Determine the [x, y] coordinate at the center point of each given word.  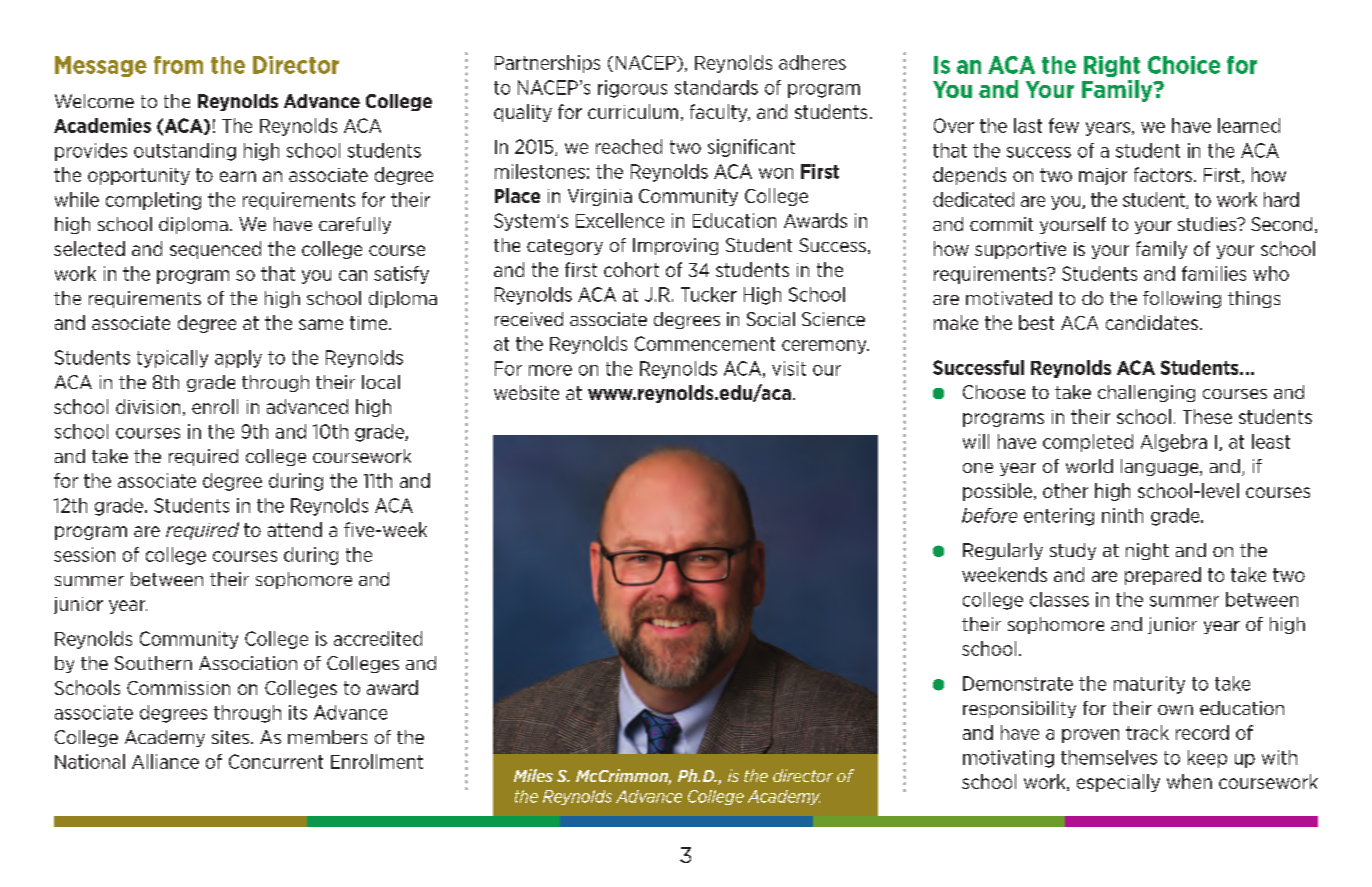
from [178, 65]
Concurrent [276, 761]
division [148, 406]
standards [716, 87]
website [526, 392]
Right [1112, 66]
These [1207, 416]
